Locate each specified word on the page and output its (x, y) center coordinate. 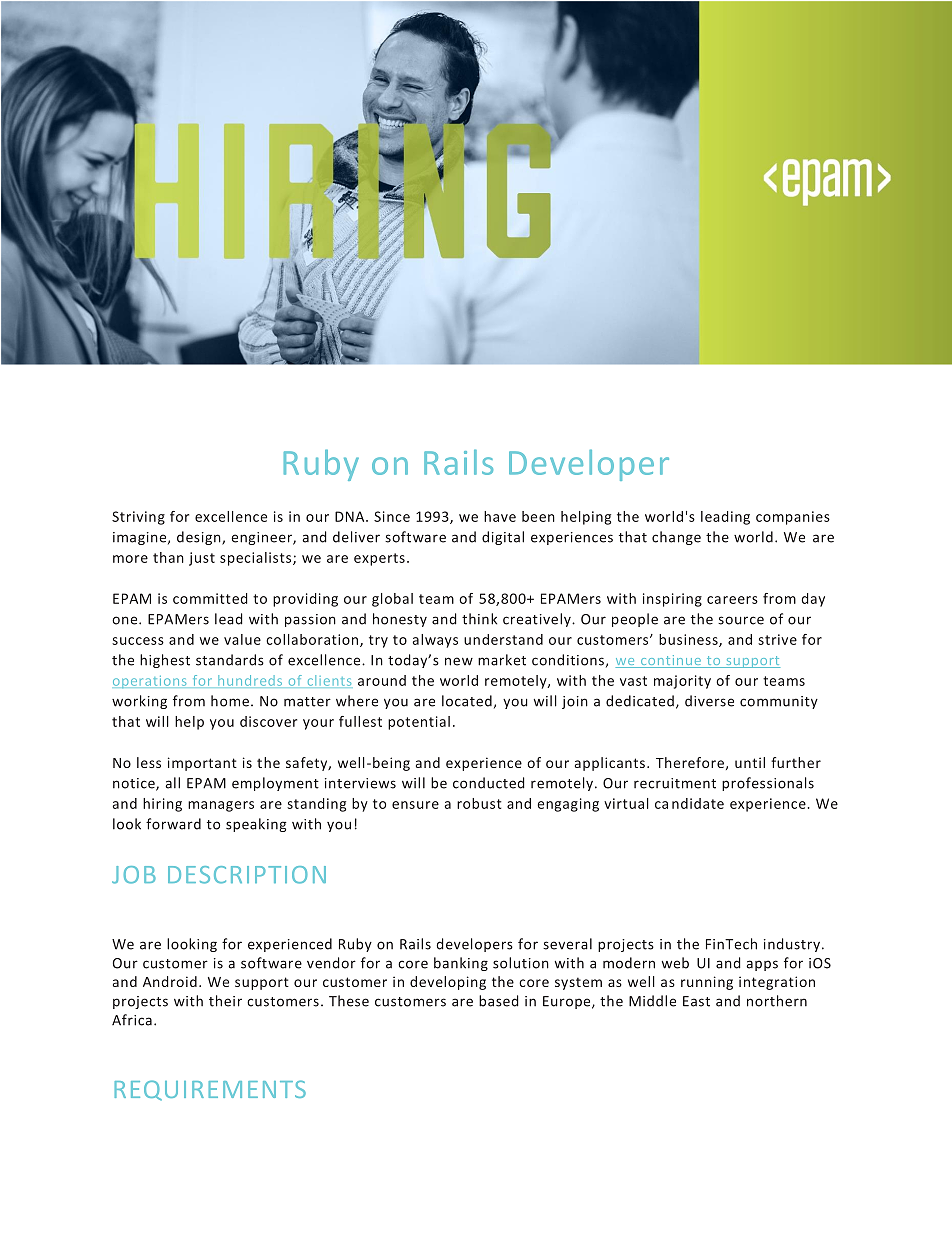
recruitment (675, 783)
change (676, 538)
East (696, 1001)
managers (221, 806)
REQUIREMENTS (210, 1090)
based (499, 1001)
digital (503, 538)
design (199, 538)
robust (479, 803)
